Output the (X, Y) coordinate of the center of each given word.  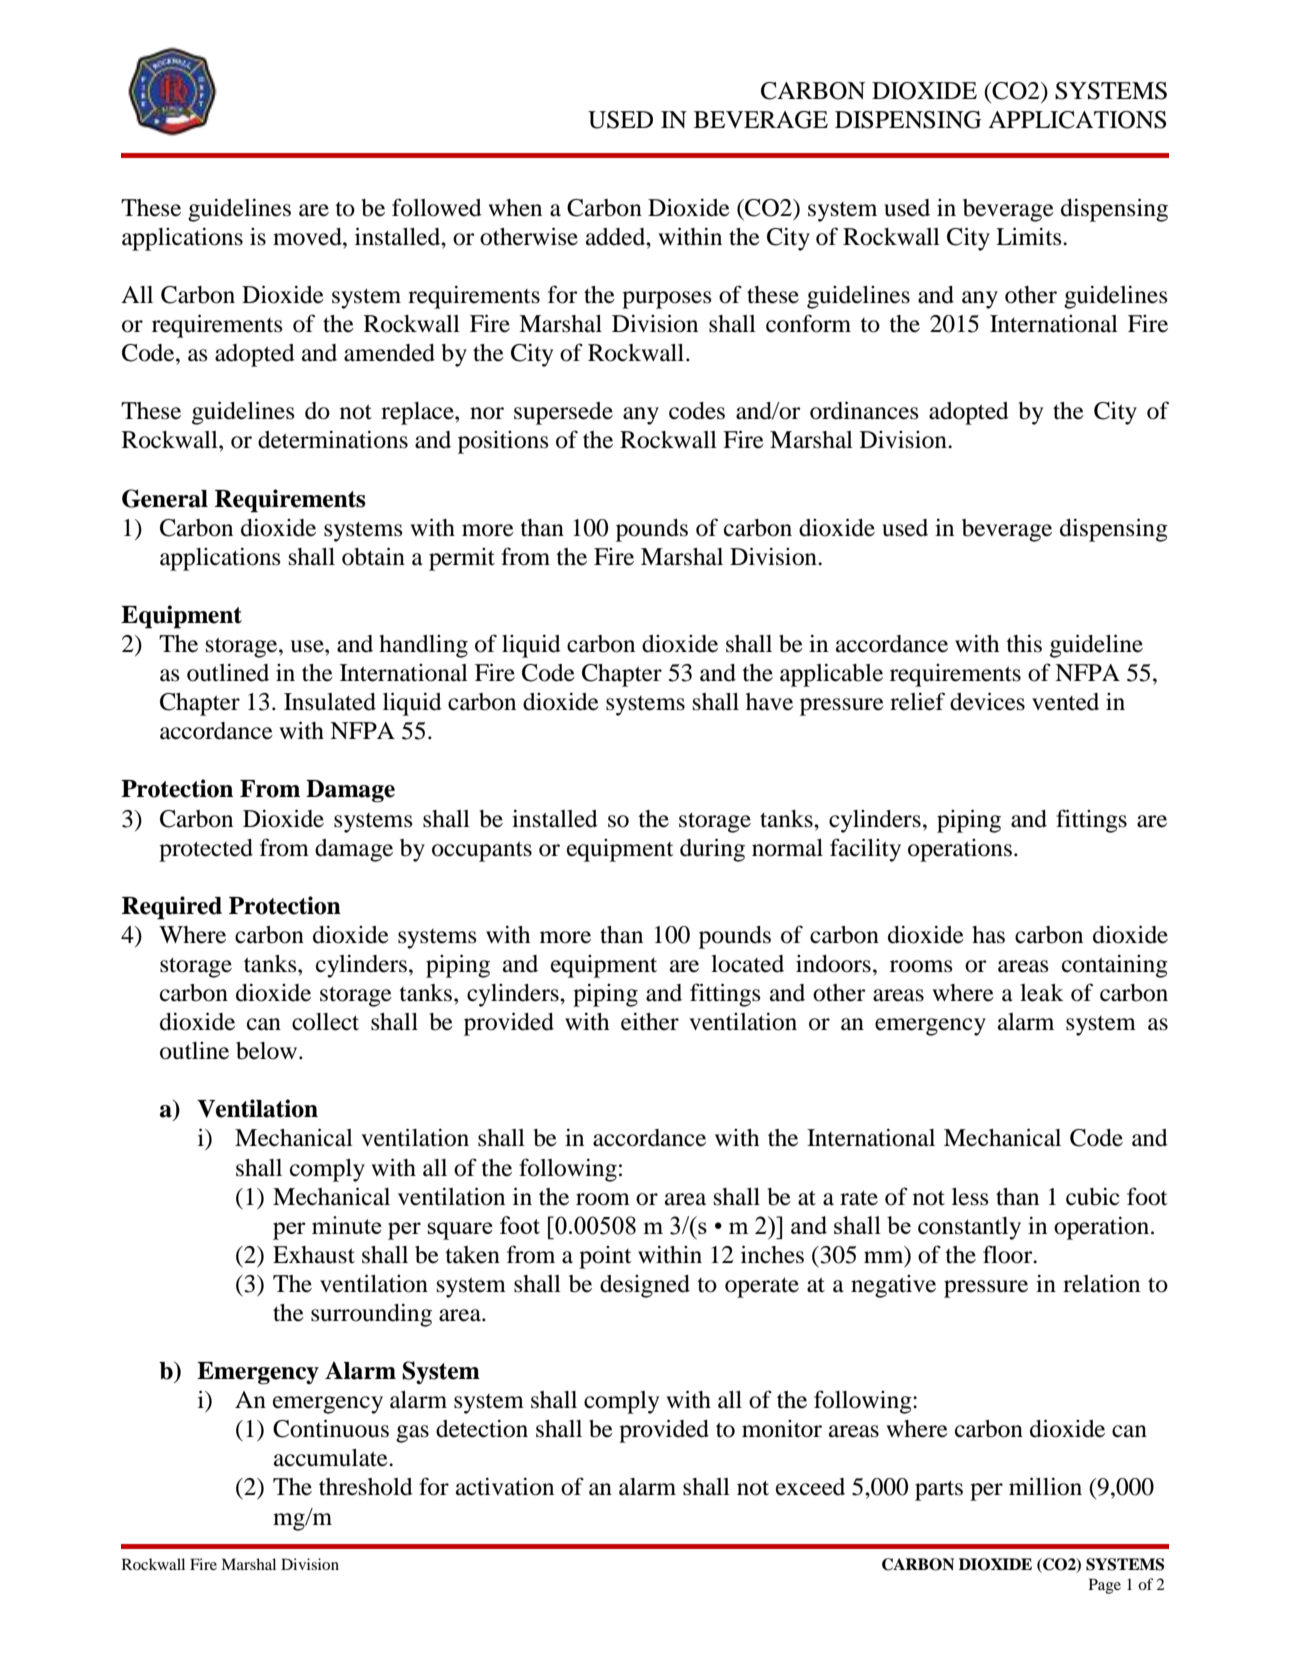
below (266, 1051)
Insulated (330, 702)
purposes (666, 300)
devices (987, 701)
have (769, 702)
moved (308, 237)
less (970, 1197)
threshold (366, 1487)
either (650, 1021)
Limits (1030, 236)
